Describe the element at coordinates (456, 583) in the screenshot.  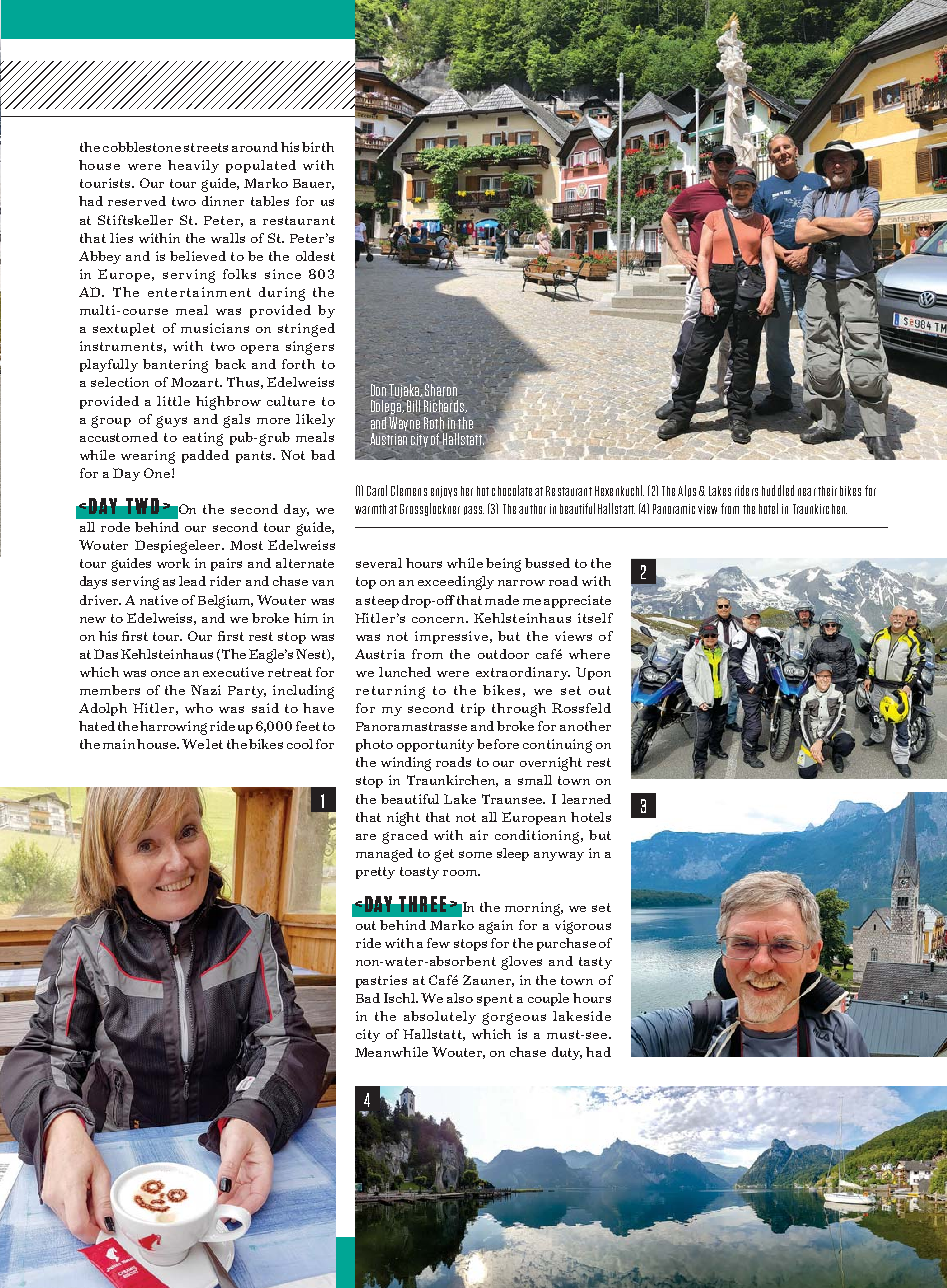
I see `exceedingly` at that location.
